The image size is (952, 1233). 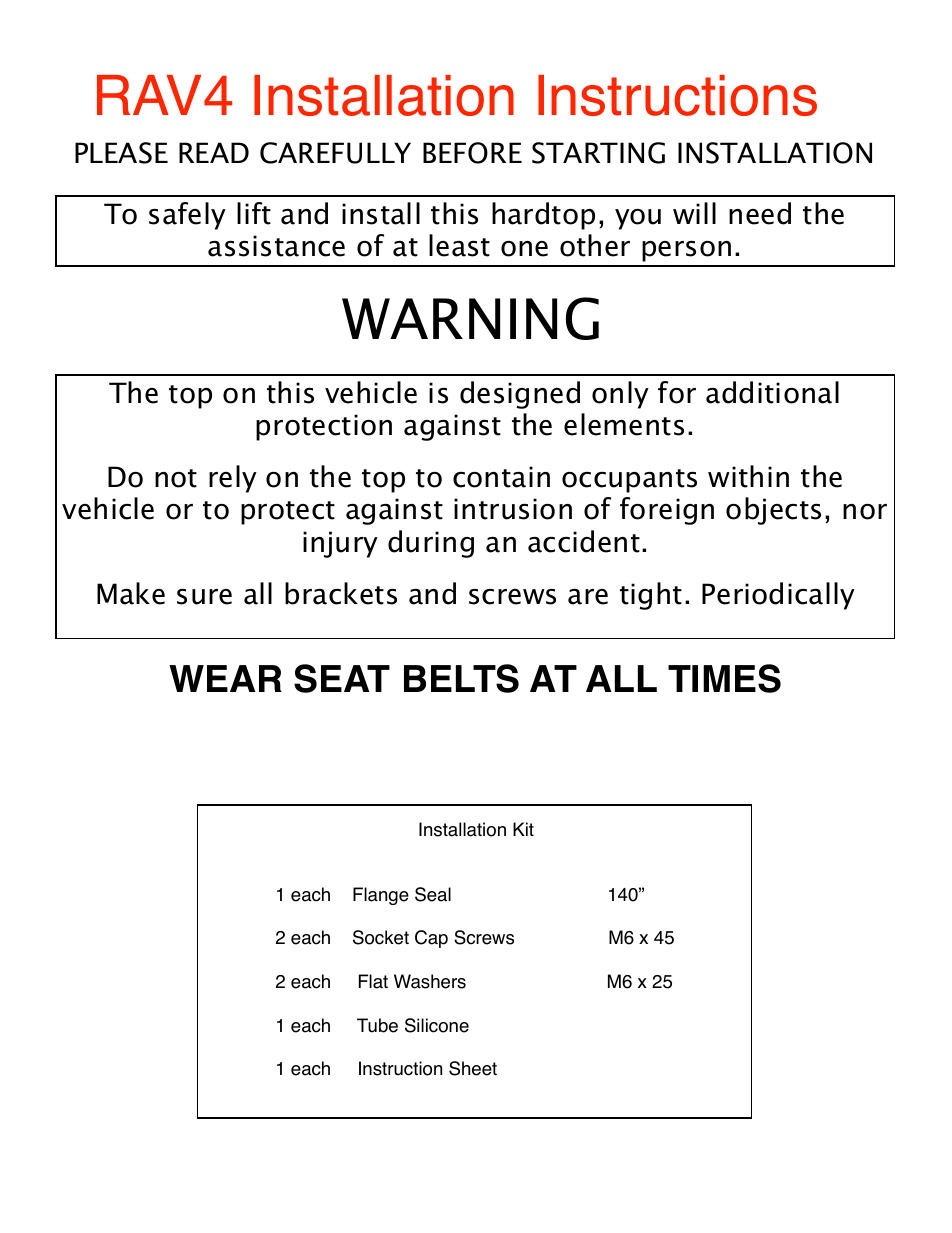 I want to click on designed, so click(x=520, y=395).
